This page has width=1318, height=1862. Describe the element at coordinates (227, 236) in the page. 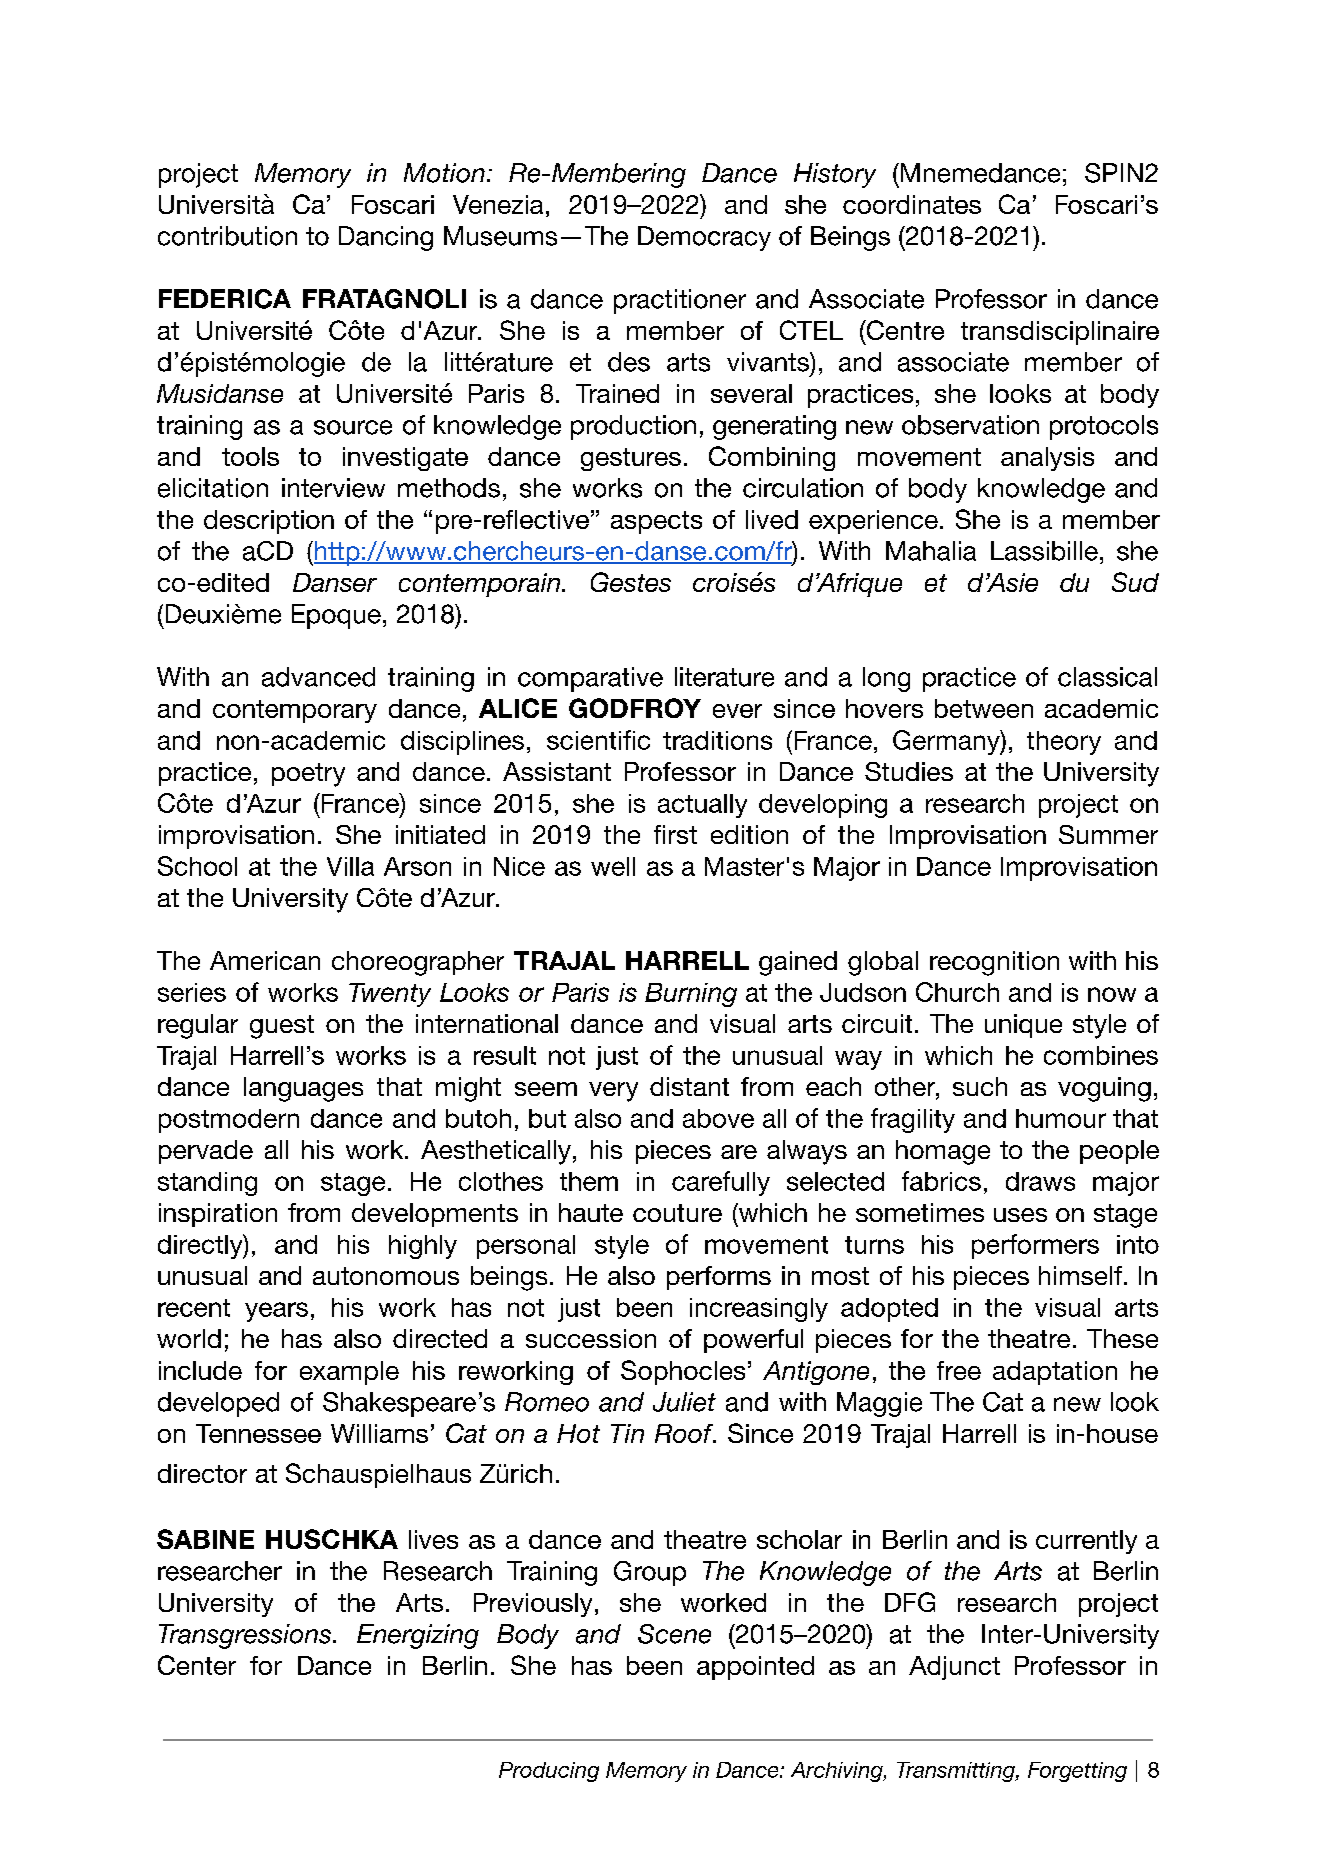

I see `contribution` at that location.
